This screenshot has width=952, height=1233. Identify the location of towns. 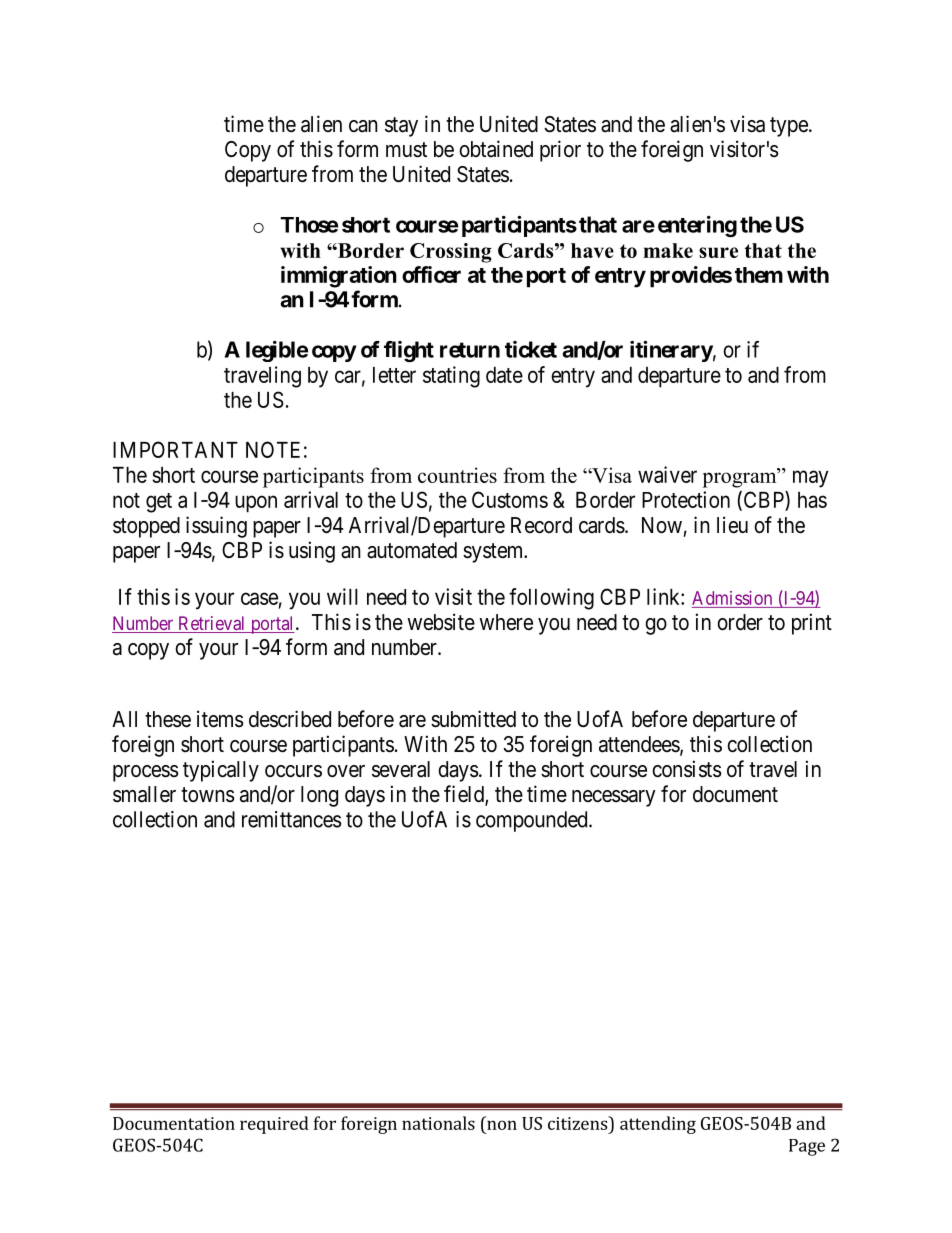
(208, 794).
